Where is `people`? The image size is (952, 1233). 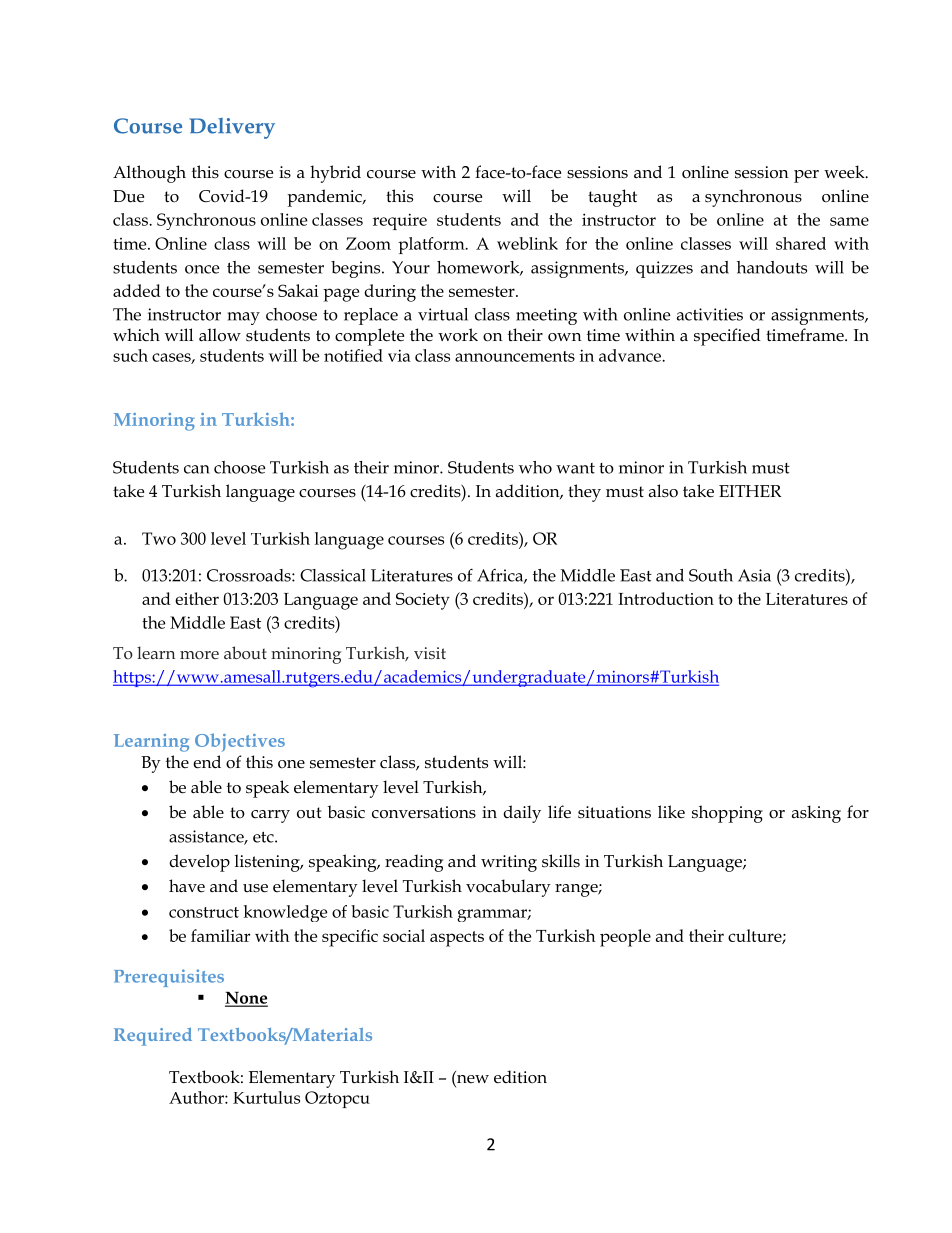
people is located at coordinates (625, 938).
